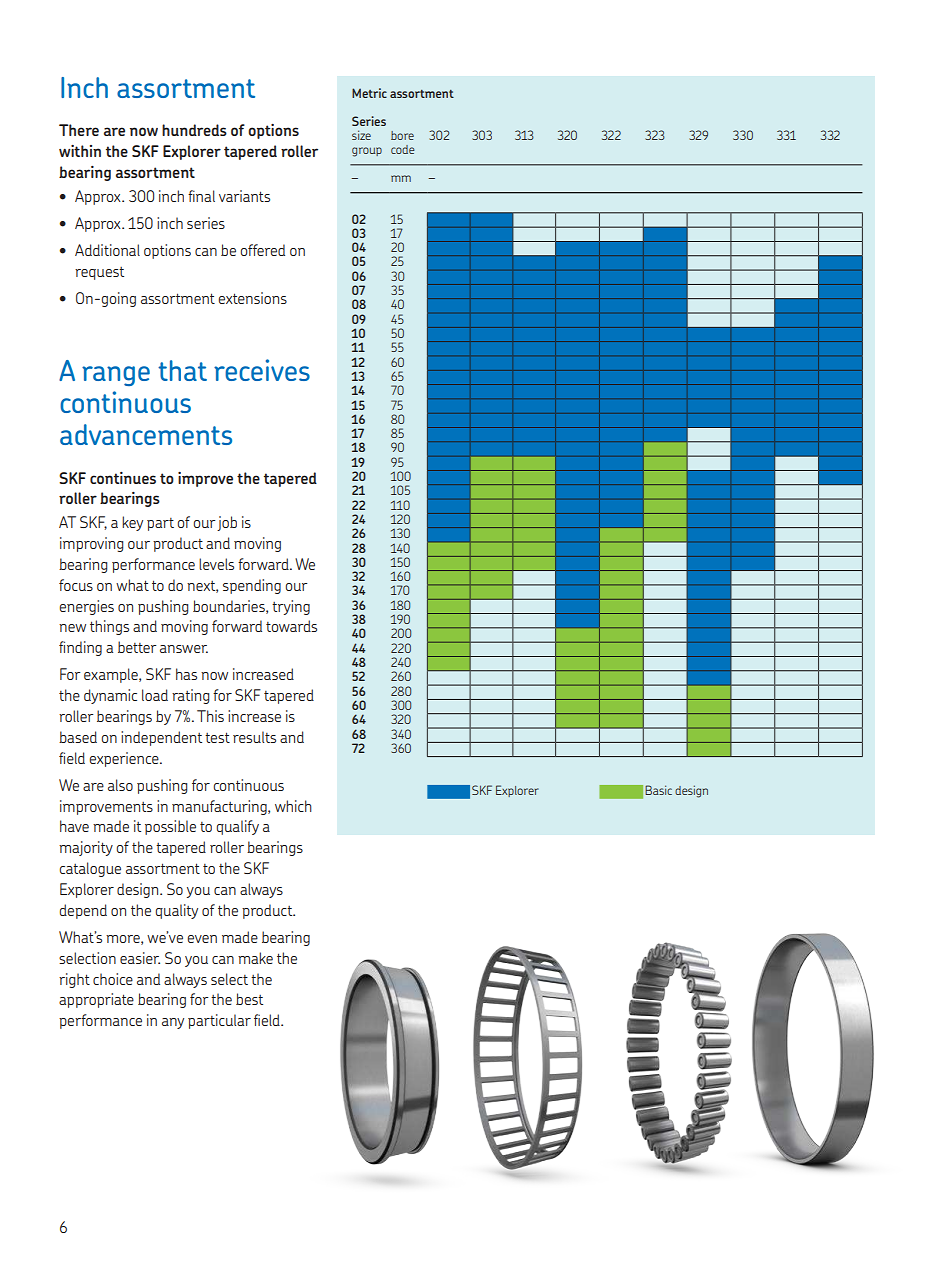 The height and width of the screenshot is (1271, 952). What do you see at coordinates (658, 790) in the screenshot?
I see `Basic` at bounding box center [658, 790].
